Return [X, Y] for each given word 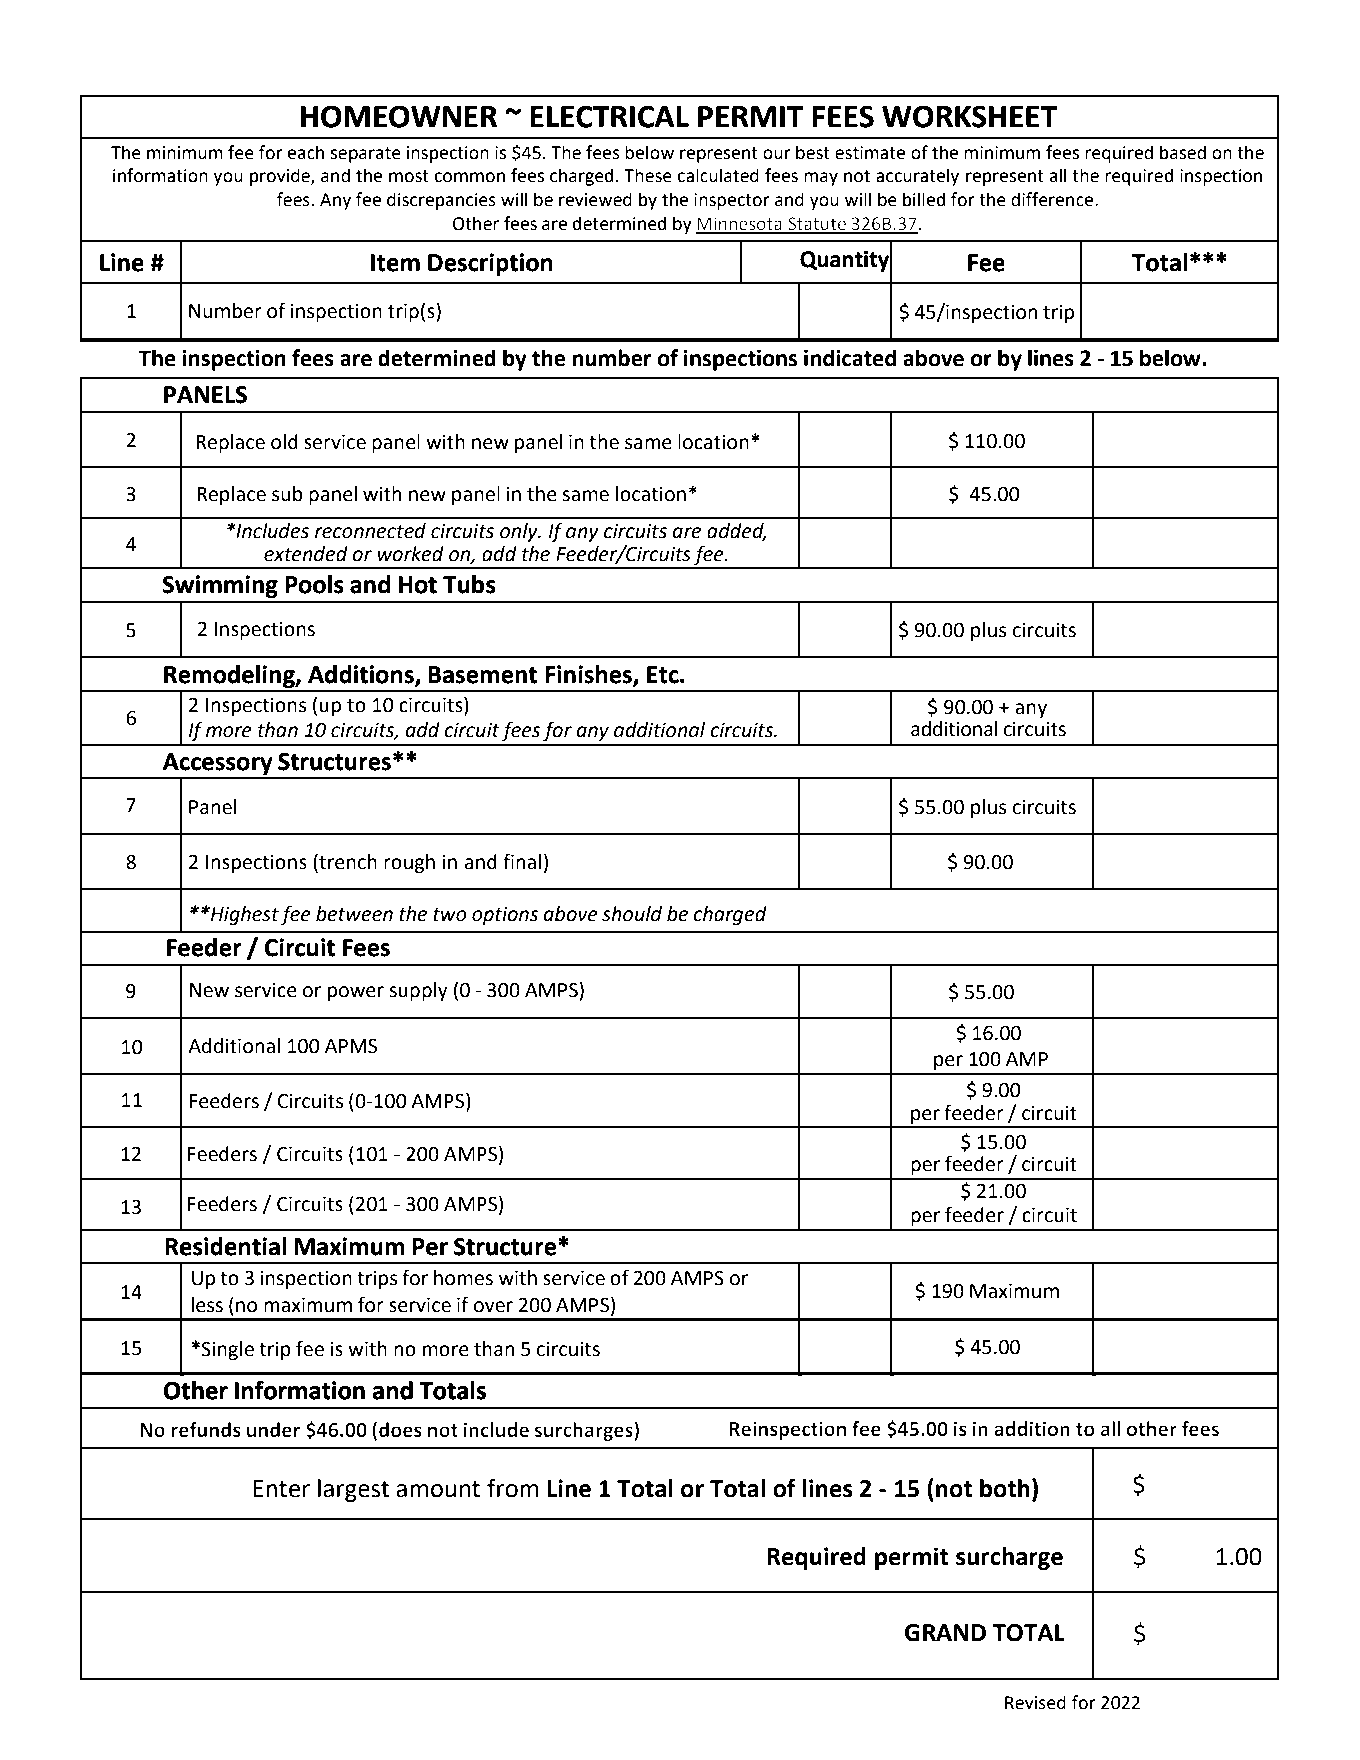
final [522, 861]
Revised [1035, 1702]
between [354, 914]
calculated [718, 175]
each [305, 152]
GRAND [945, 1633]
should [632, 914]
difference [1053, 199]
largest [353, 1490]
